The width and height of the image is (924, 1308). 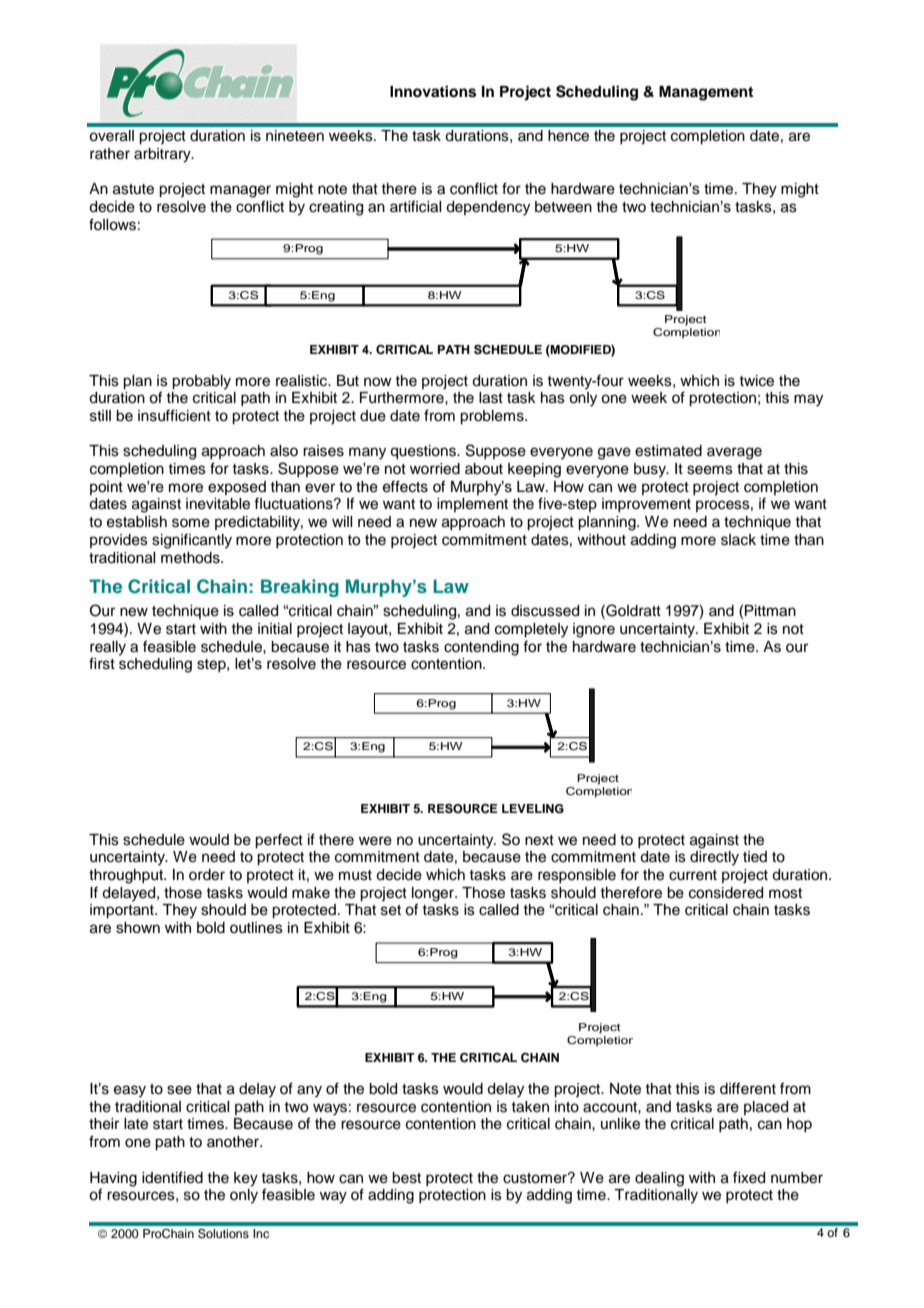 What do you see at coordinates (714, 858) in the image?
I see `directly` at bounding box center [714, 858].
